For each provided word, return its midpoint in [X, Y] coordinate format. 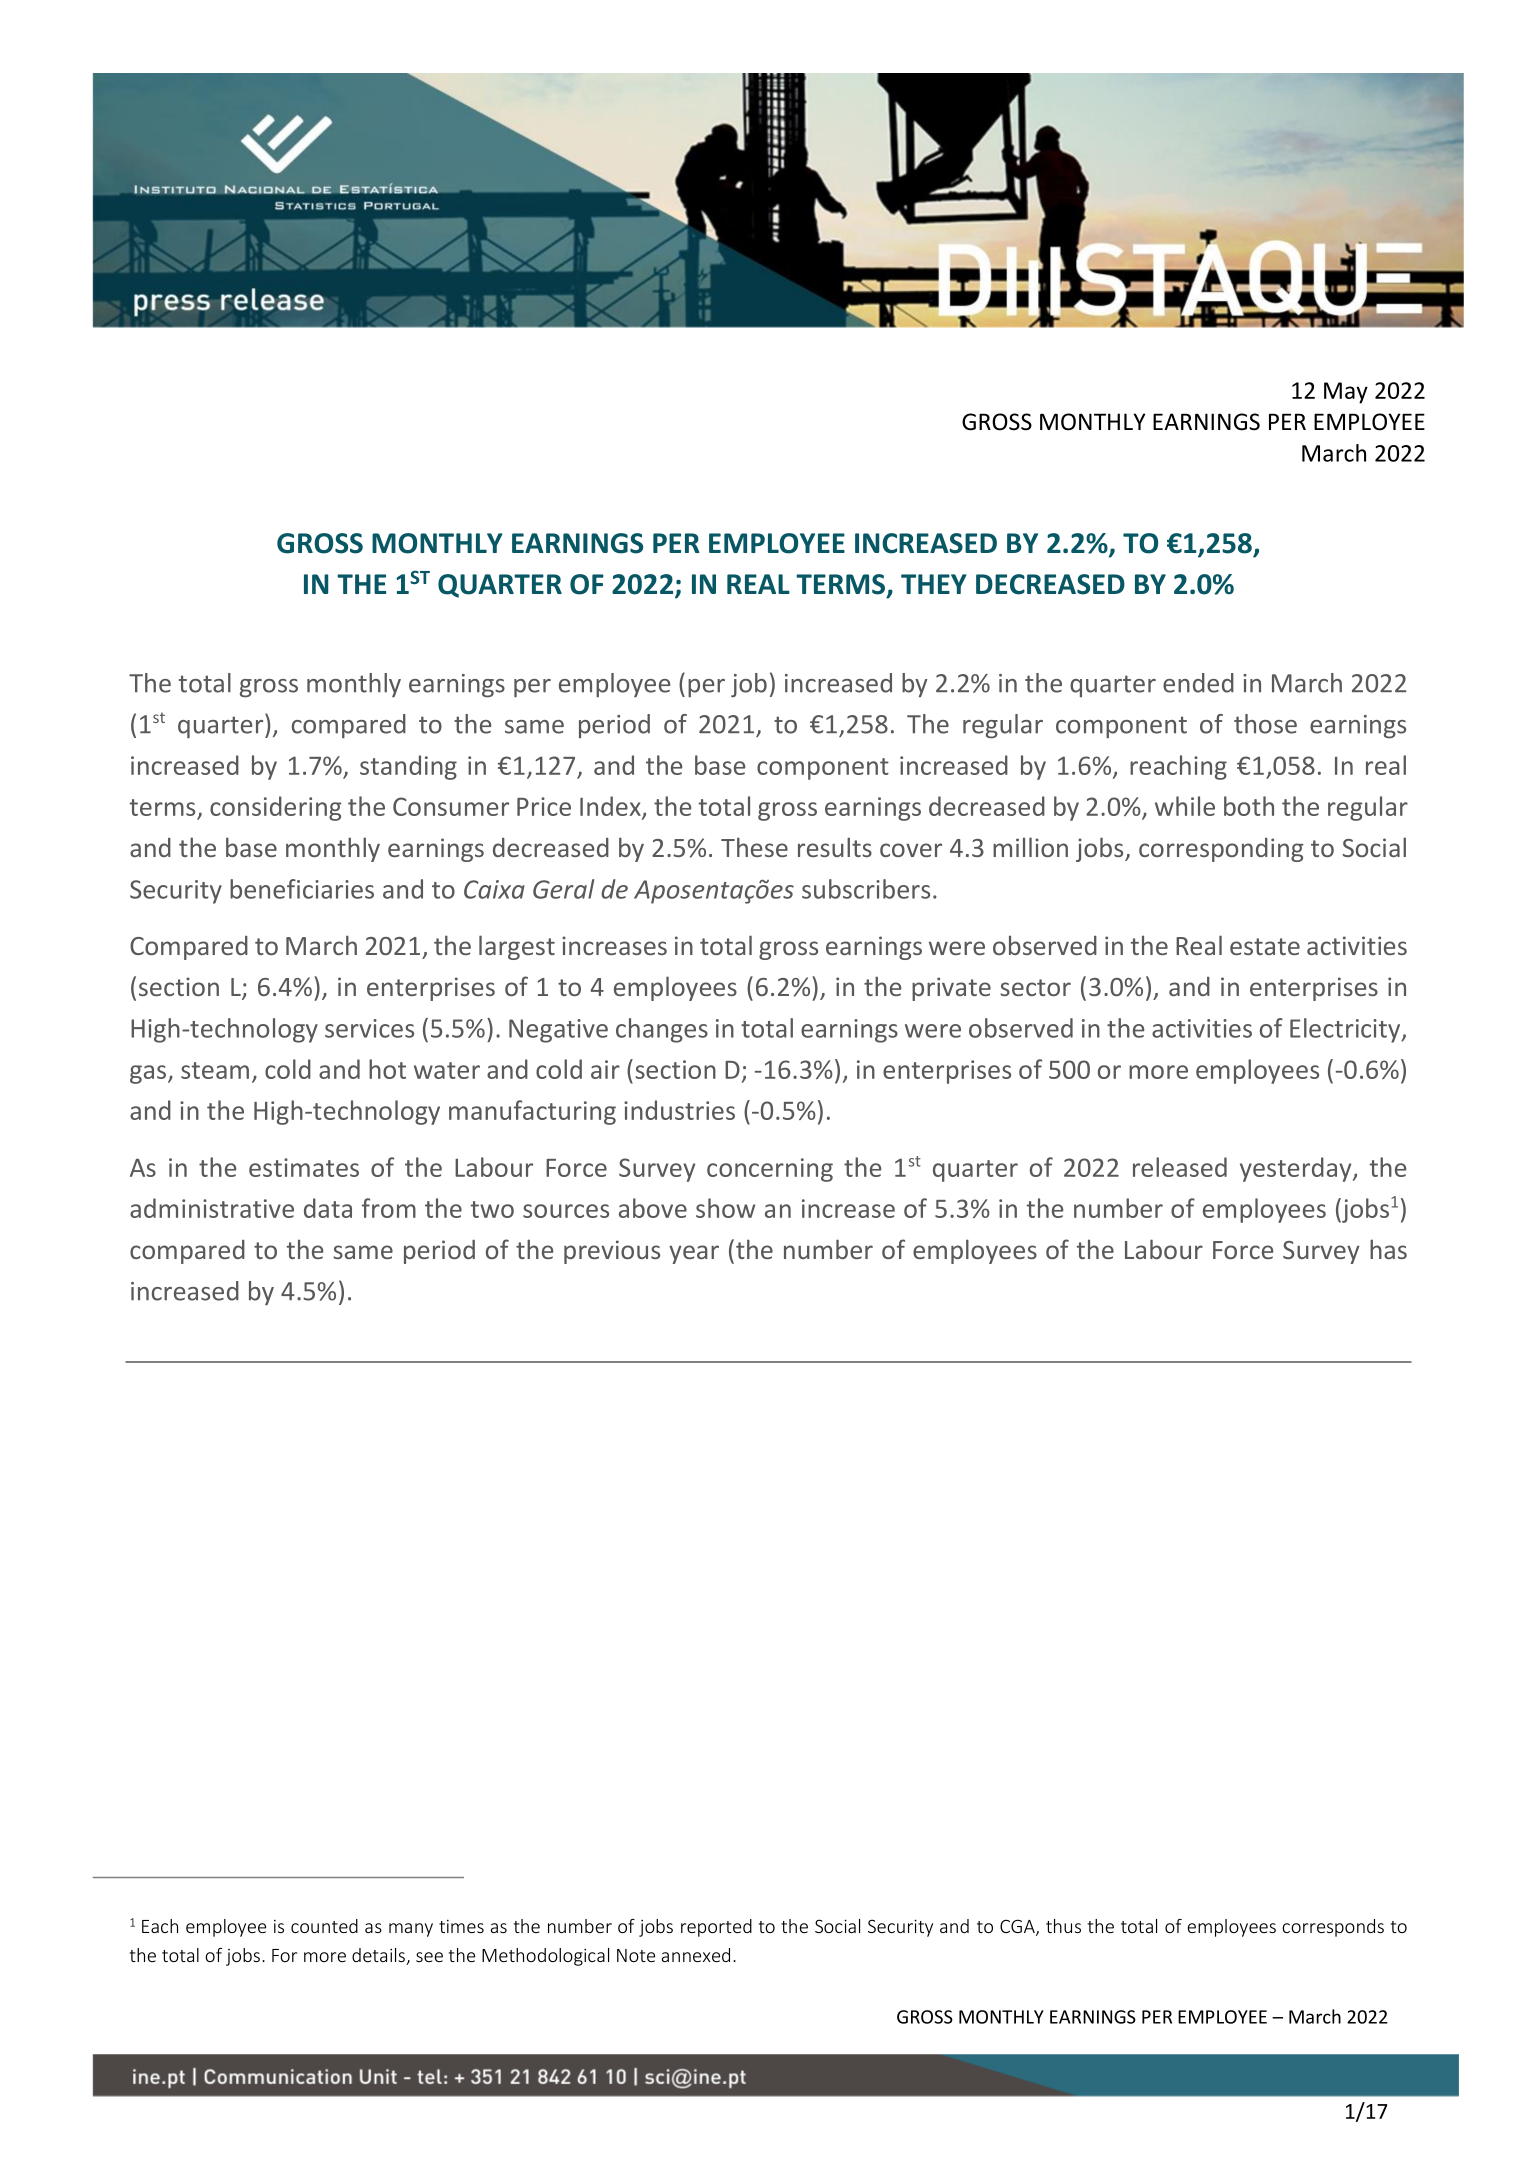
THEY [934, 584]
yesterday [1297, 1169]
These [754, 847]
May [1346, 393]
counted [324, 1926]
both [1249, 806]
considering [276, 808]
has [1388, 1249]
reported [716, 1928]
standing [408, 767]
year [694, 1254]
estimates [304, 1167]
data [328, 1208]
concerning [770, 1170]
